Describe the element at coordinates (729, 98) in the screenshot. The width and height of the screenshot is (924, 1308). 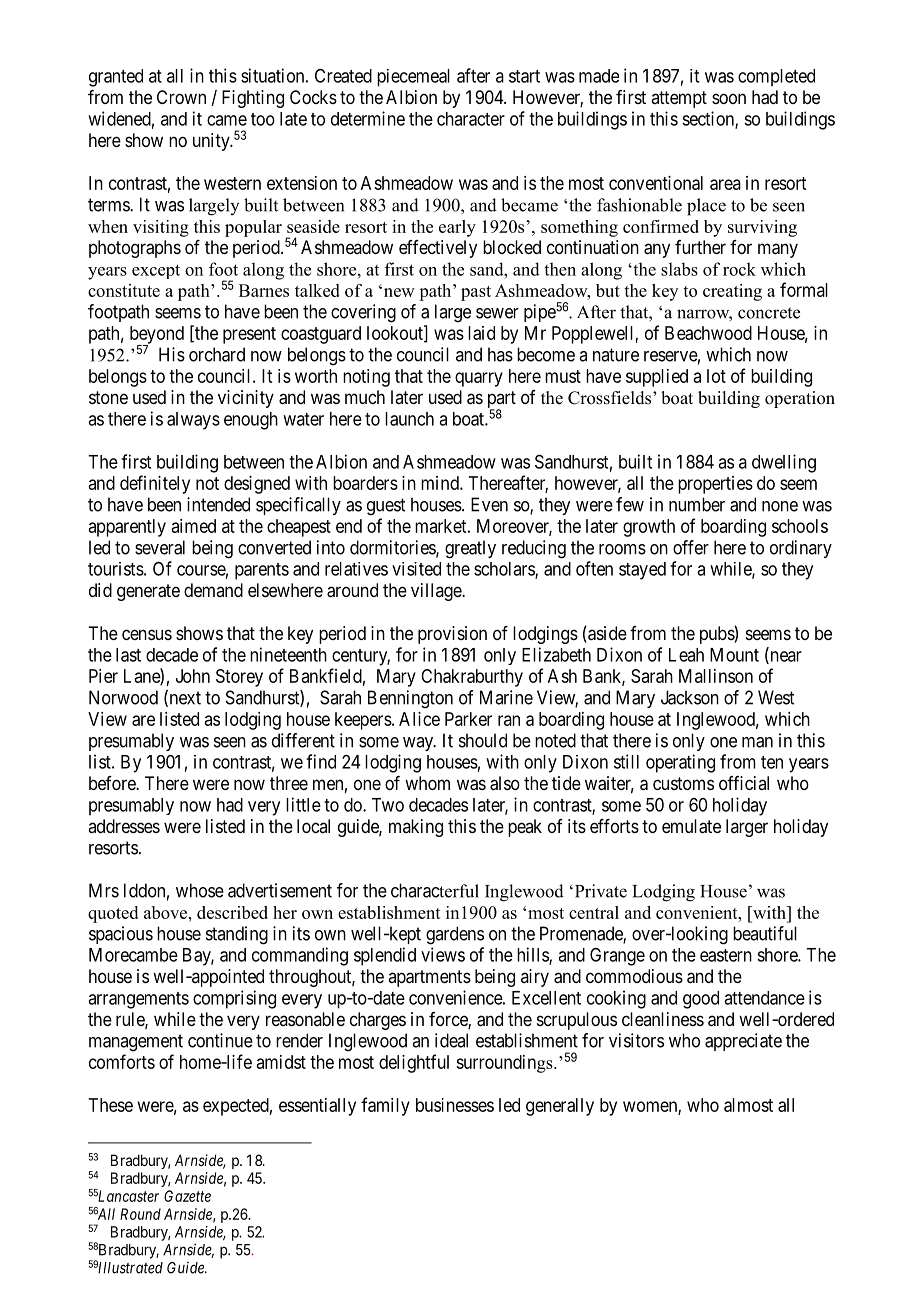
I see `soon` at that location.
